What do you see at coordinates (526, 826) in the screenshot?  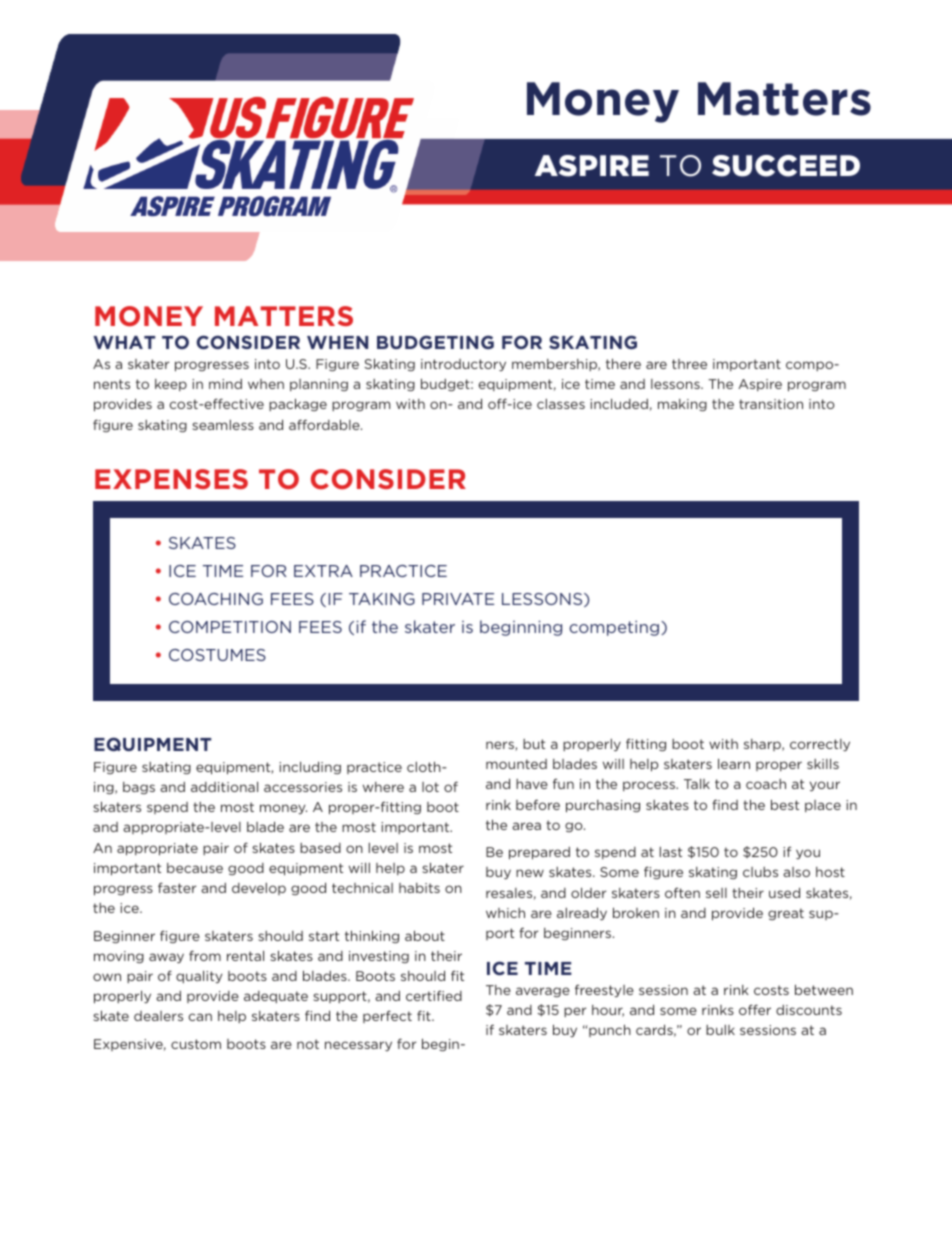 I see `area` at bounding box center [526, 826].
